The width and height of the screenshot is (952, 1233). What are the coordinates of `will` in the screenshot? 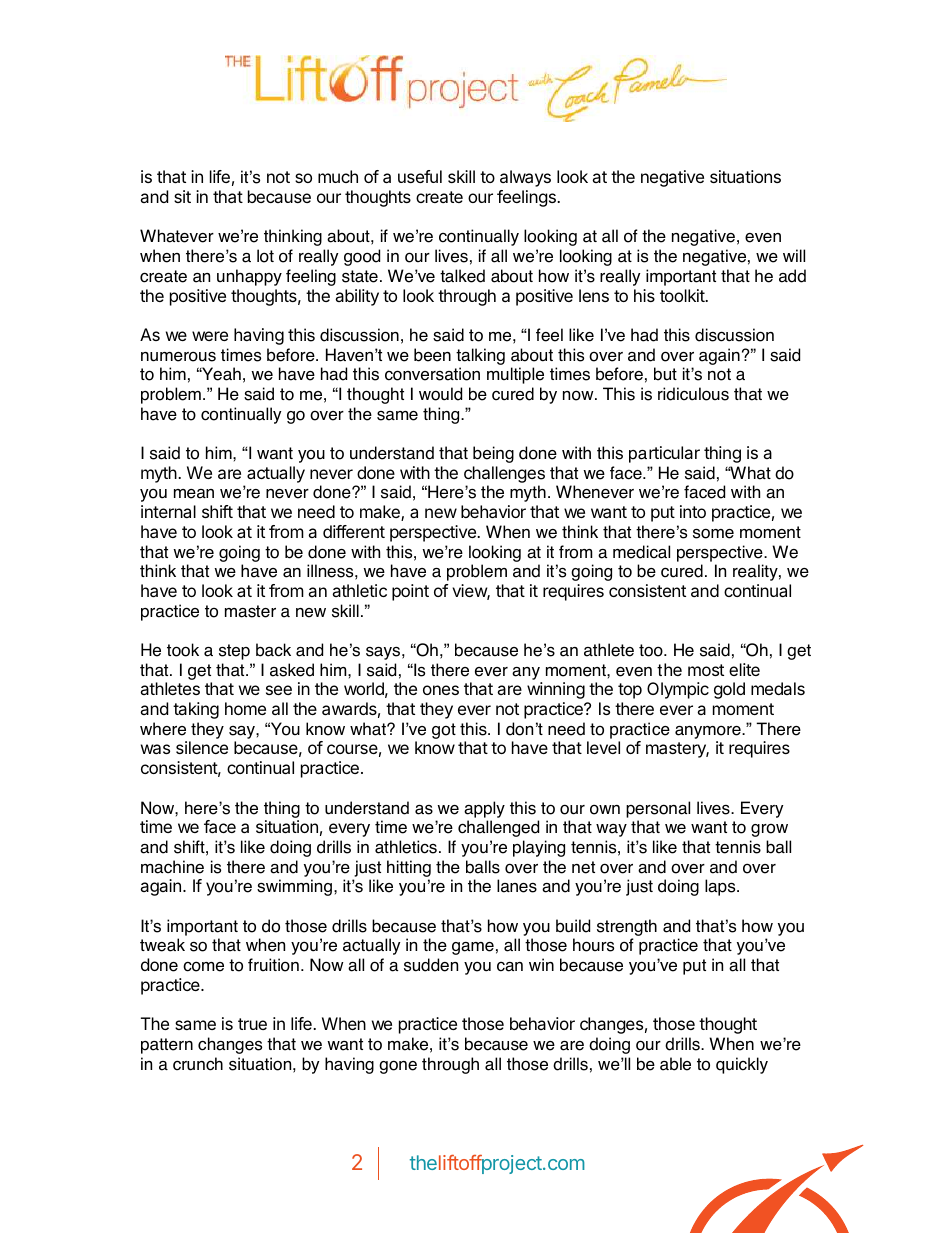 It's located at (794, 255).
